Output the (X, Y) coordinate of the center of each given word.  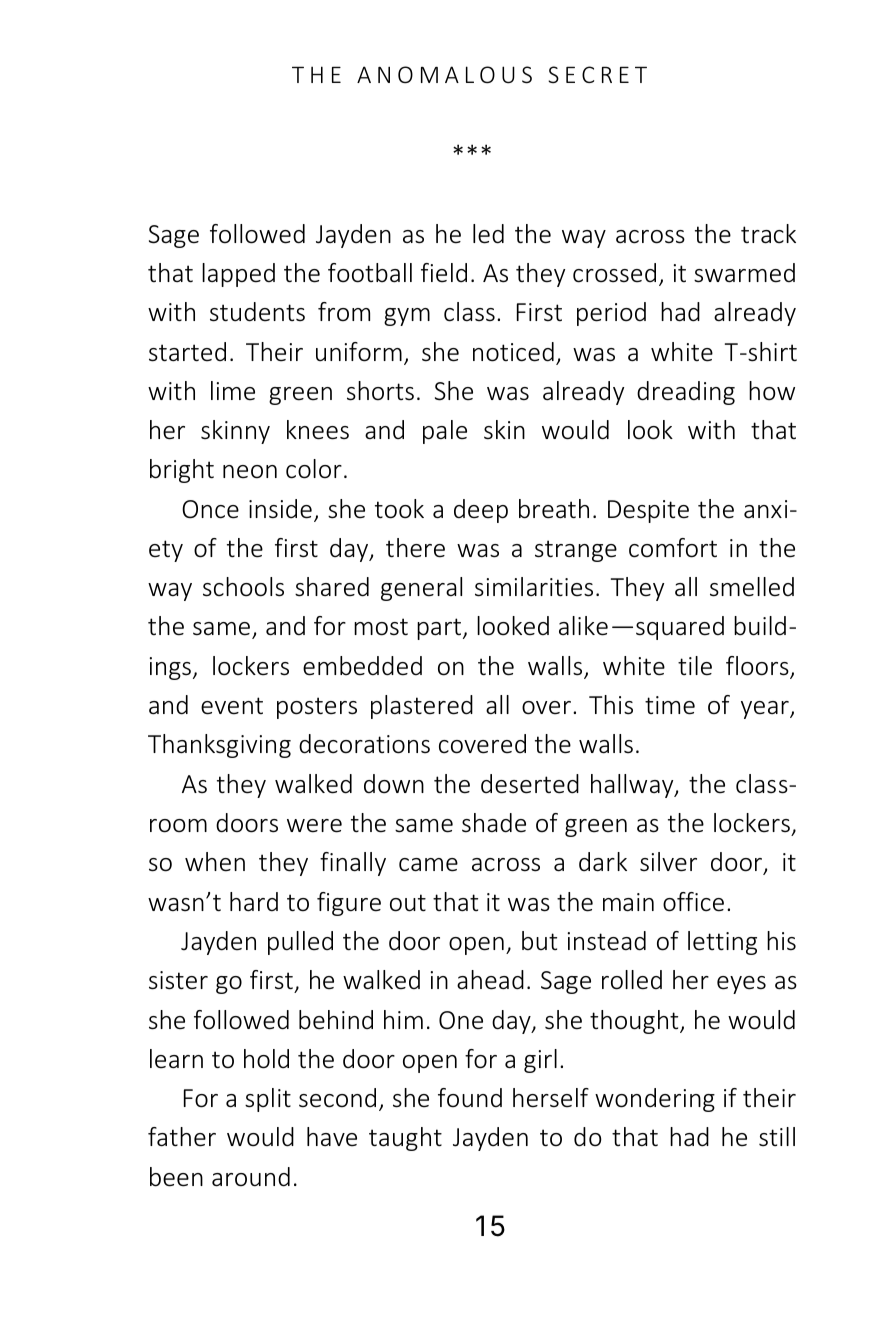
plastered (422, 707)
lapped (238, 275)
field (444, 273)
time (670, 705)
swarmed (744, 273)
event (232, 706)
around (251, 1177)
